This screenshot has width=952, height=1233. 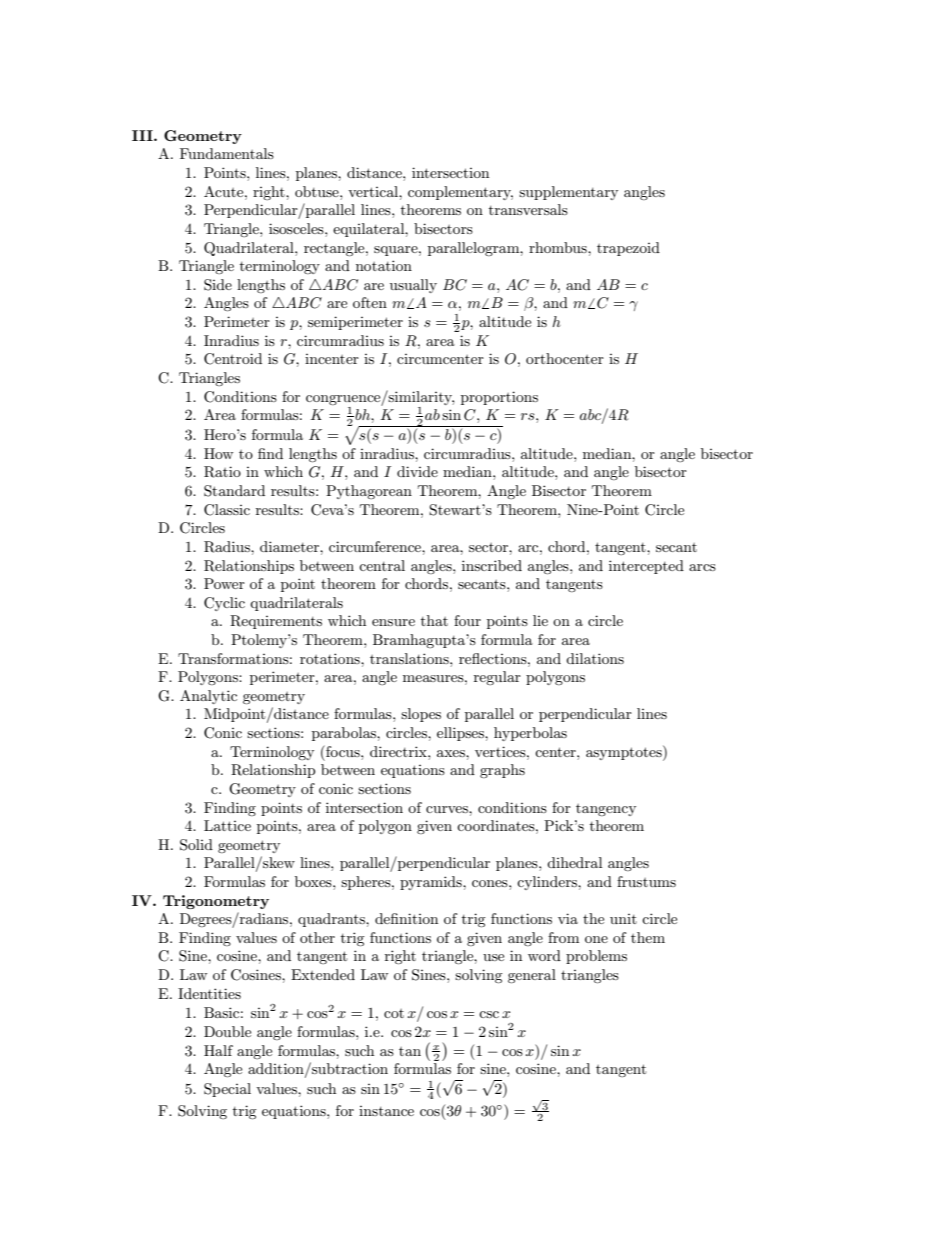 What do you see at coordinates (227, 153) in the screenshot?
I see `Fundamentals` at bounding box center [227, 153].
